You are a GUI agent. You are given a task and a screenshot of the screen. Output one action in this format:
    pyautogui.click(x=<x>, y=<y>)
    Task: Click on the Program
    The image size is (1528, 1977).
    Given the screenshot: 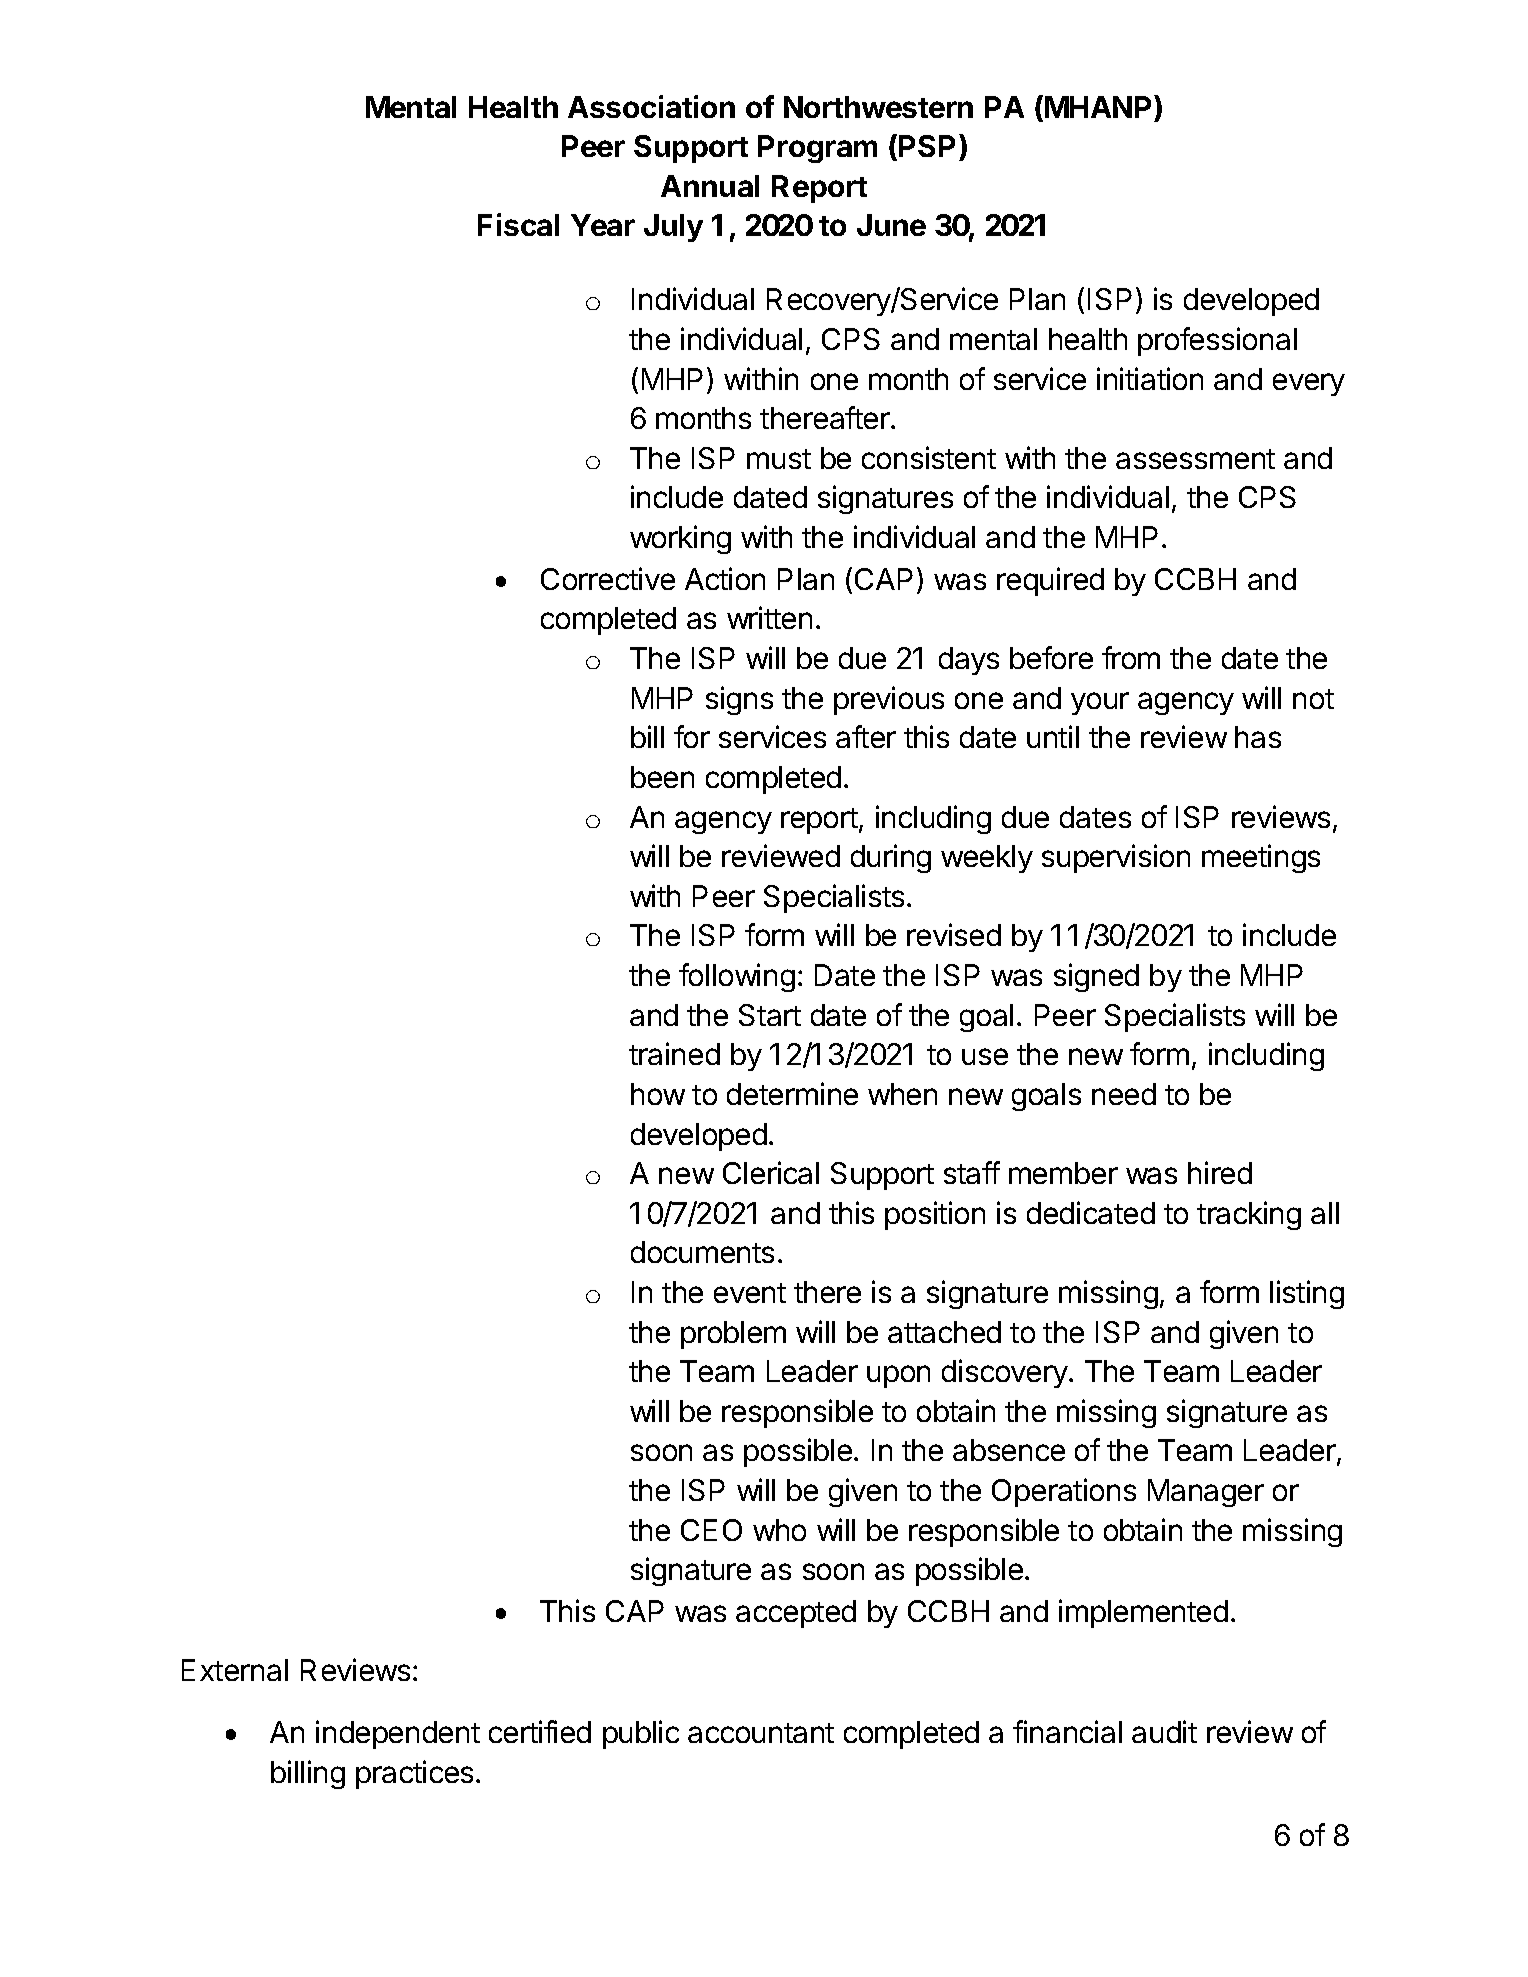 What is the action you would take?
    pyautogui.click(x=817, y=149)
